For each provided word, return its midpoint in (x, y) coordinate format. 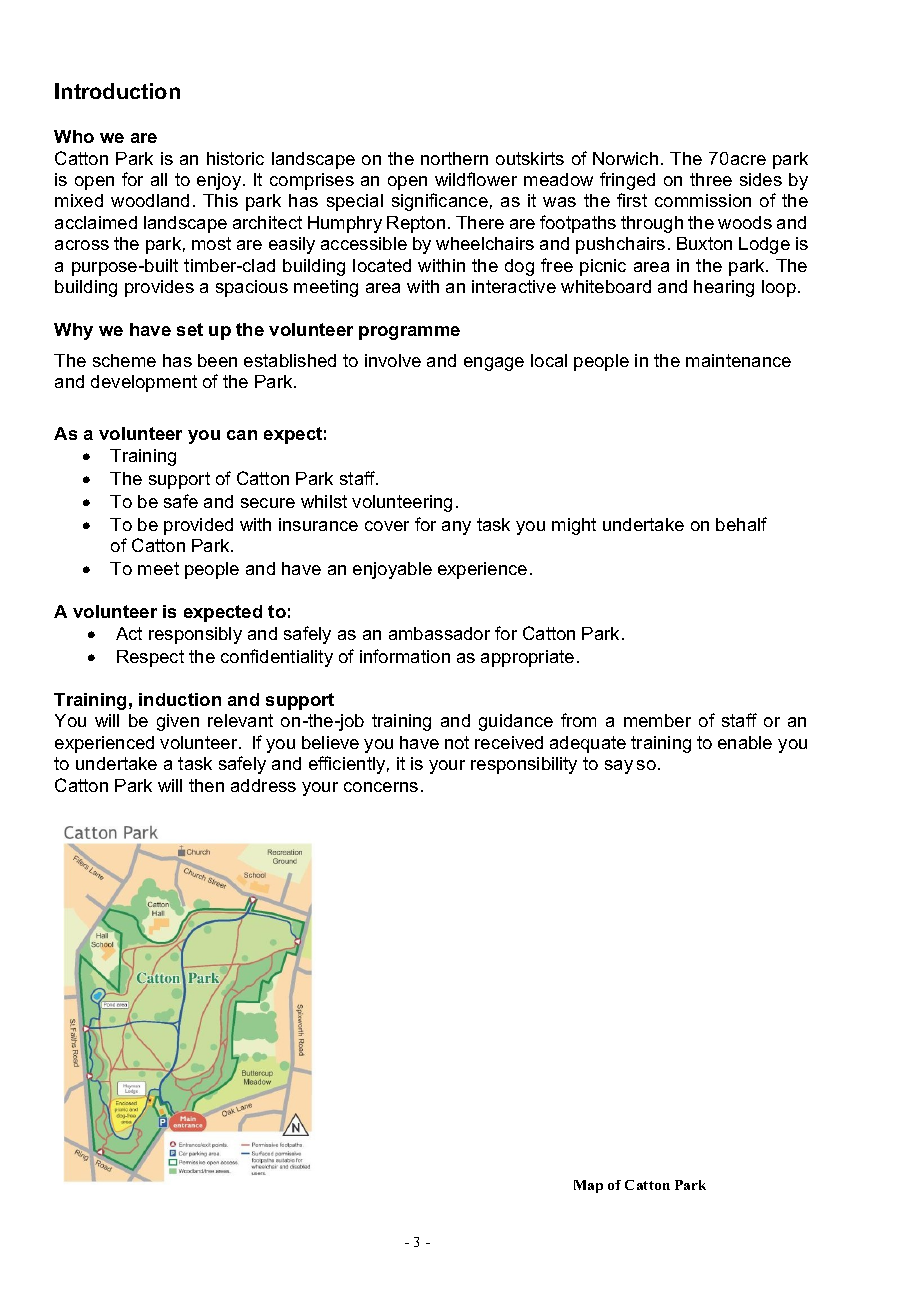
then (206, 785)
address (263, 785)
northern (454, 158)
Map (588, 1186)
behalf (741, 524)
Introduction (117, 91)
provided (198, 526)
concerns (381, 787)
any (456, 528)
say (619, 767)
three (711, 179)
